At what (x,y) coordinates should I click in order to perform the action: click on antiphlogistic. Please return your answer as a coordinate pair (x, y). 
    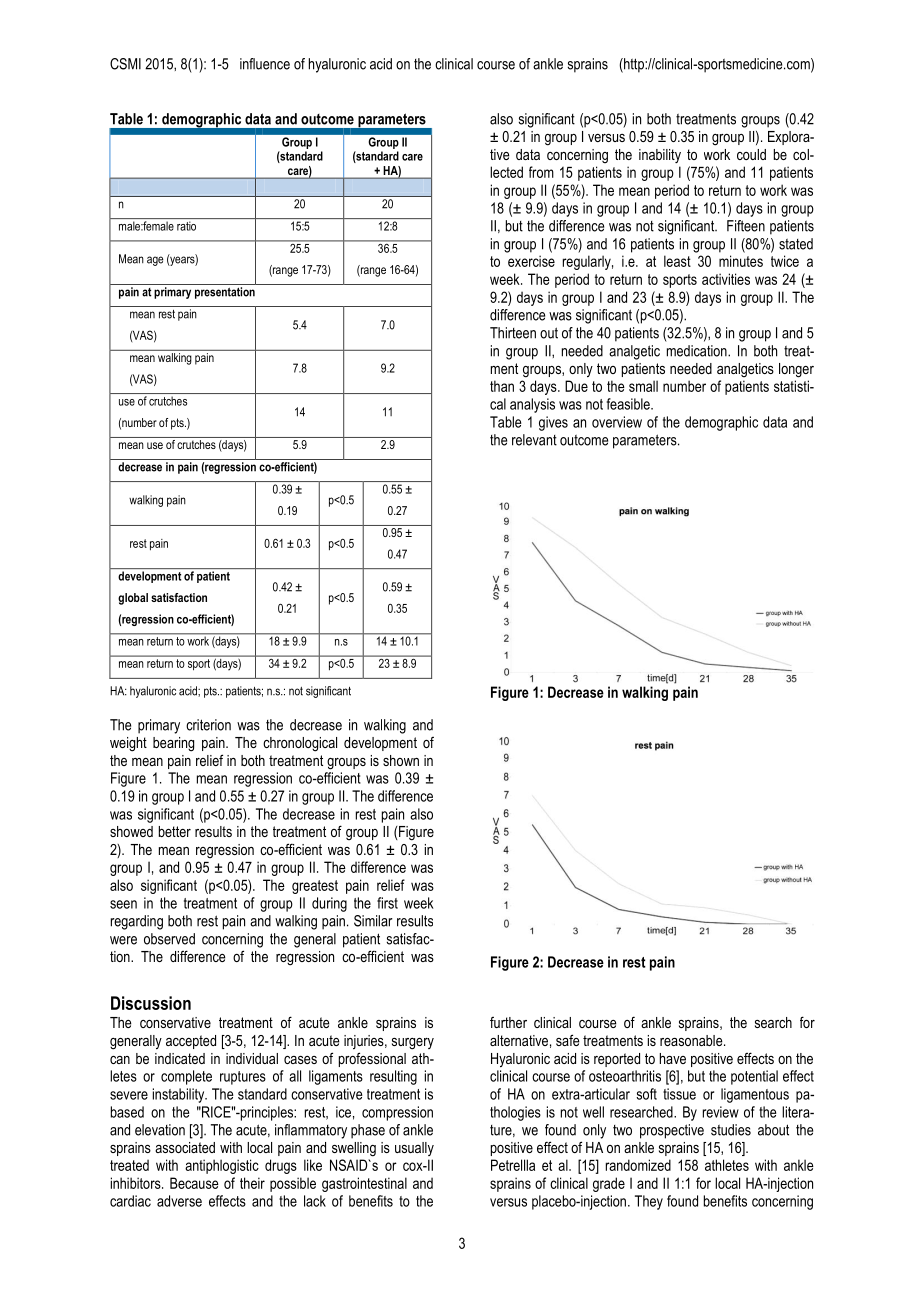
    Looking at the image, I should click on (222, 1166).
